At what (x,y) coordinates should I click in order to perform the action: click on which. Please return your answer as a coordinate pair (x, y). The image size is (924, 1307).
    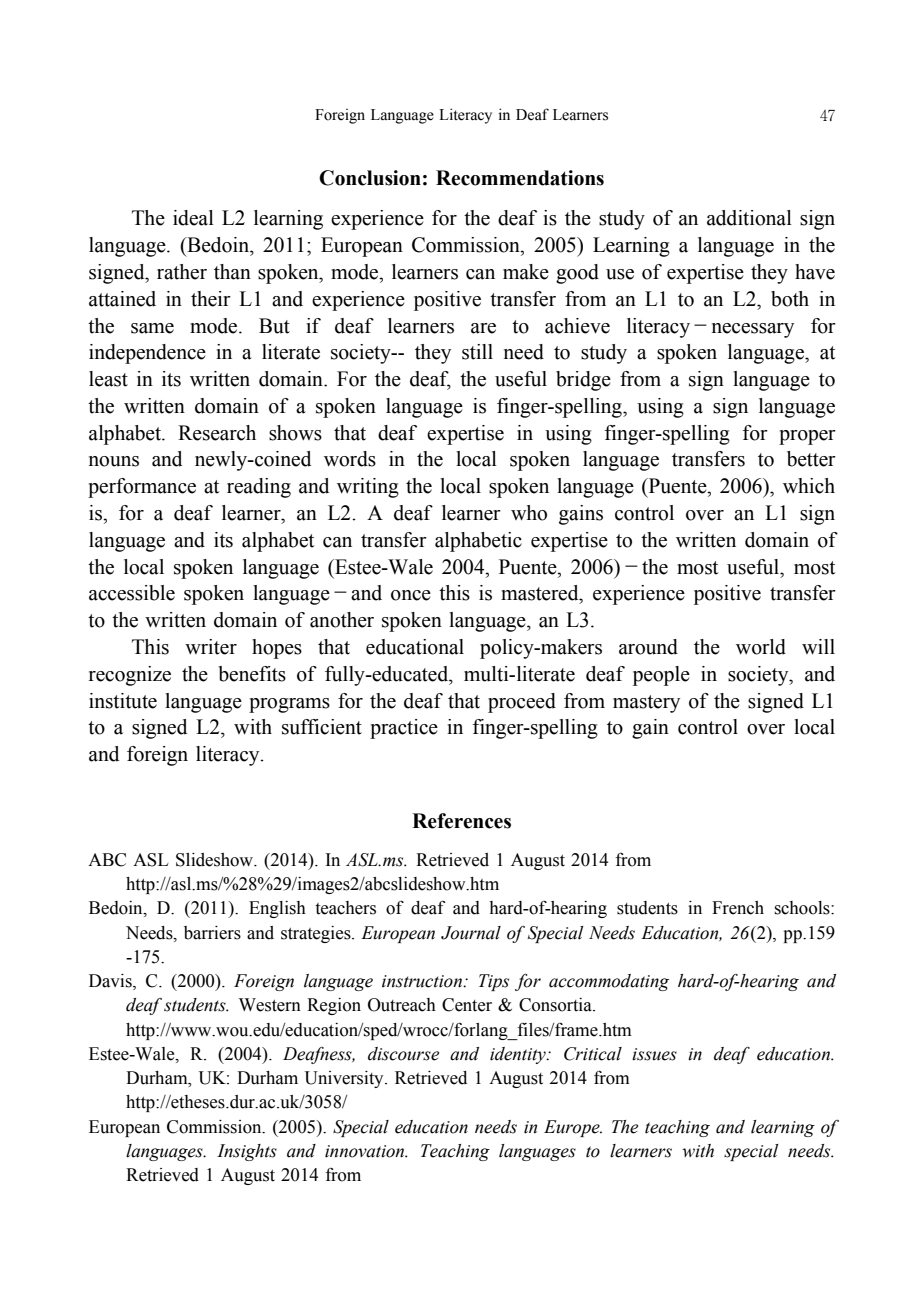
    Looking at the image, I should click on (809, 486).
